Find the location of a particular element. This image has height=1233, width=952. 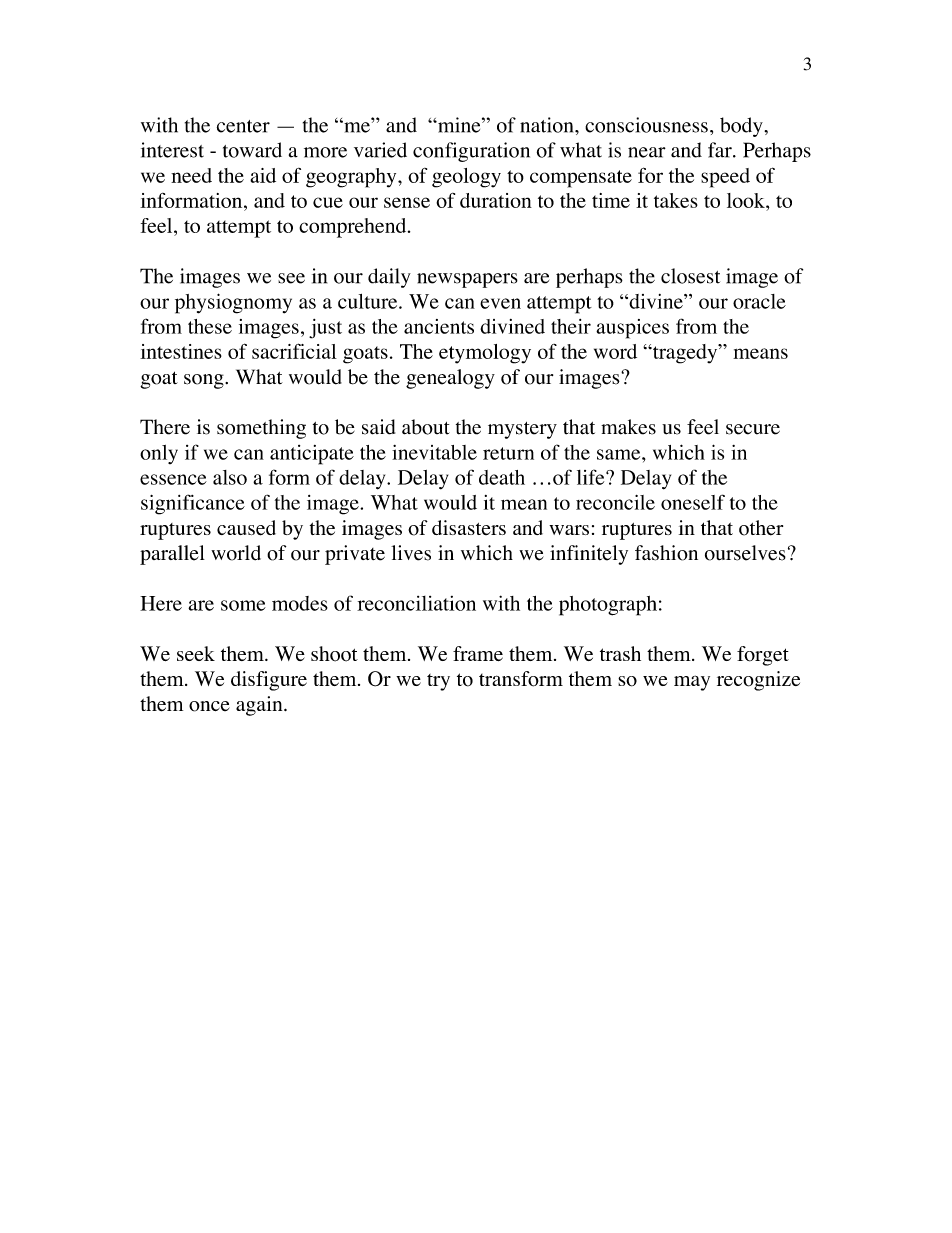

toward is located at coordinates (252, 150).
